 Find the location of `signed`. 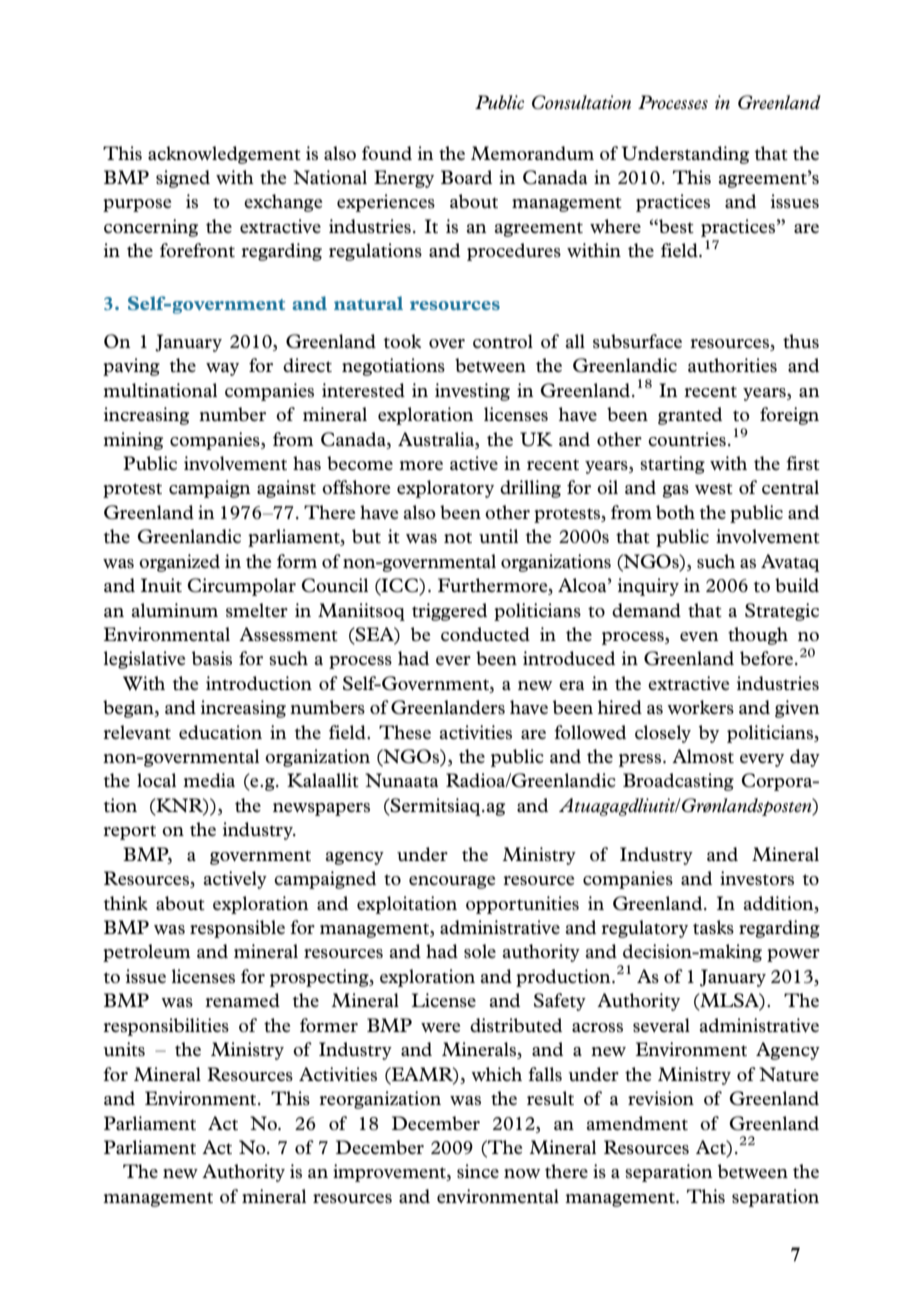

signed is located at coordinates (183, 179).
